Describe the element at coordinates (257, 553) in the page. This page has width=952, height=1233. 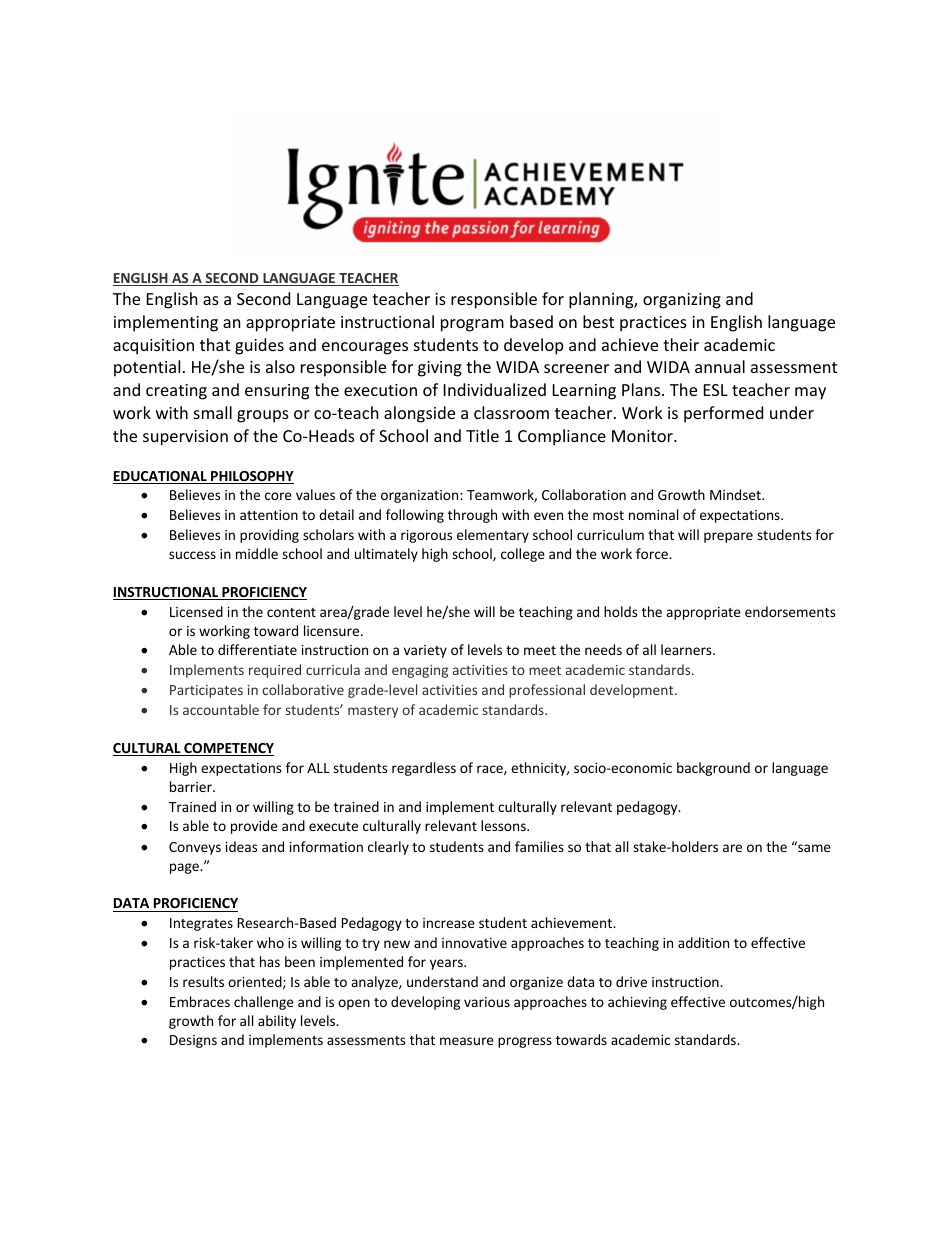
I see `middle` at that location.
